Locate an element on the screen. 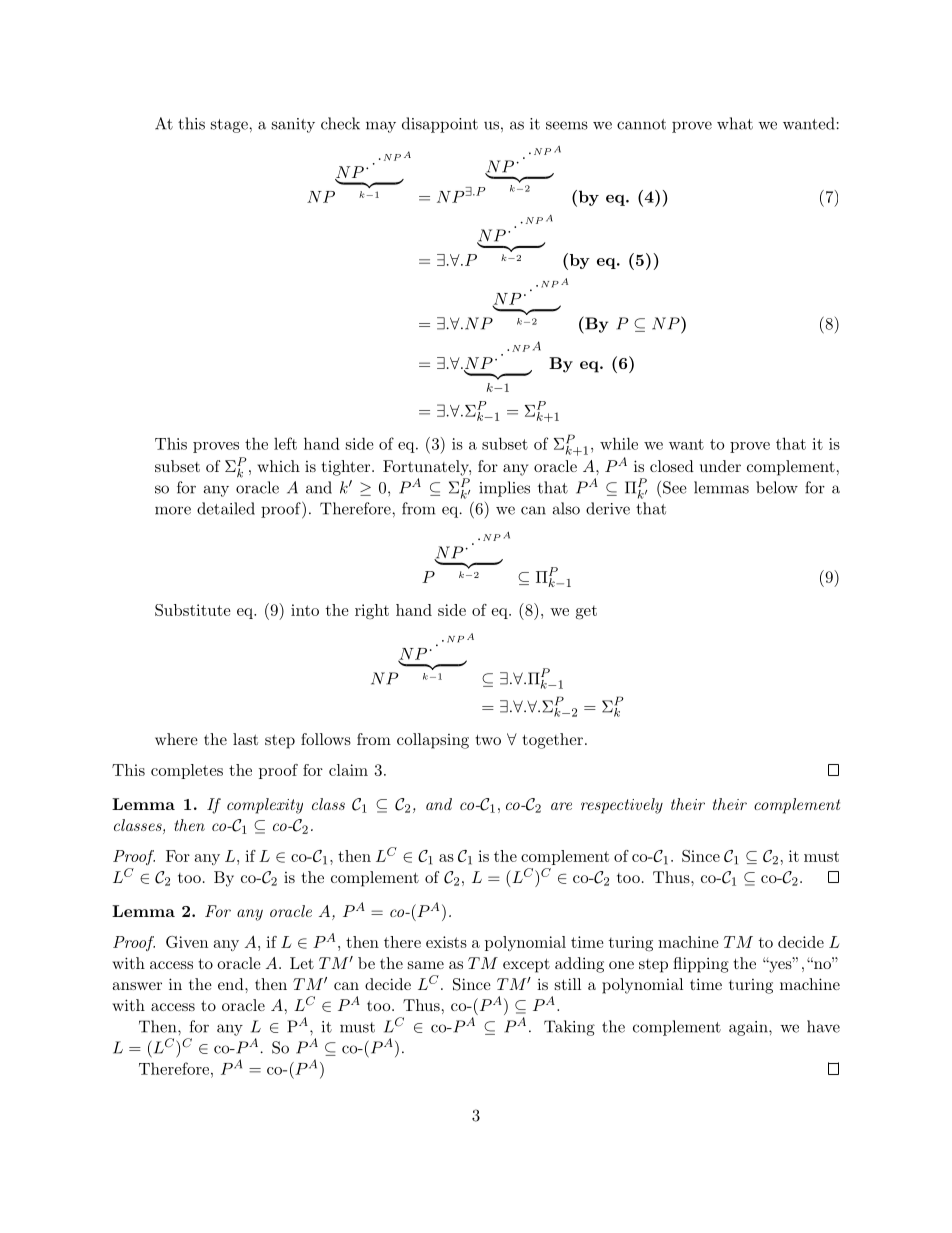 The image size is (952, 1233). below is located at coordinates (777, 487).
